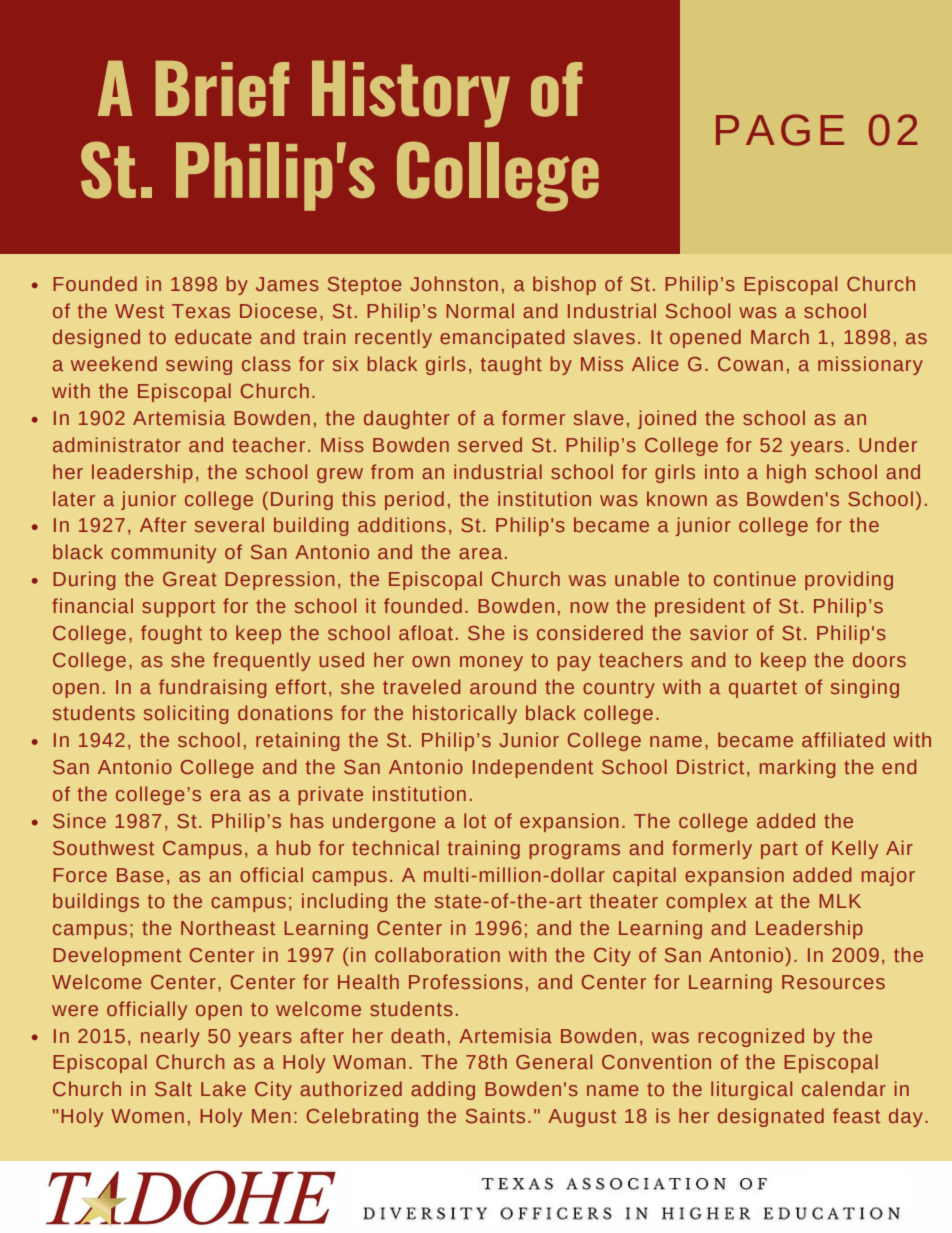 The image size is (952, 1233). What do you see at coordinates (411, 94) in the document?
I see `History` at bounding box center [411, 94].
